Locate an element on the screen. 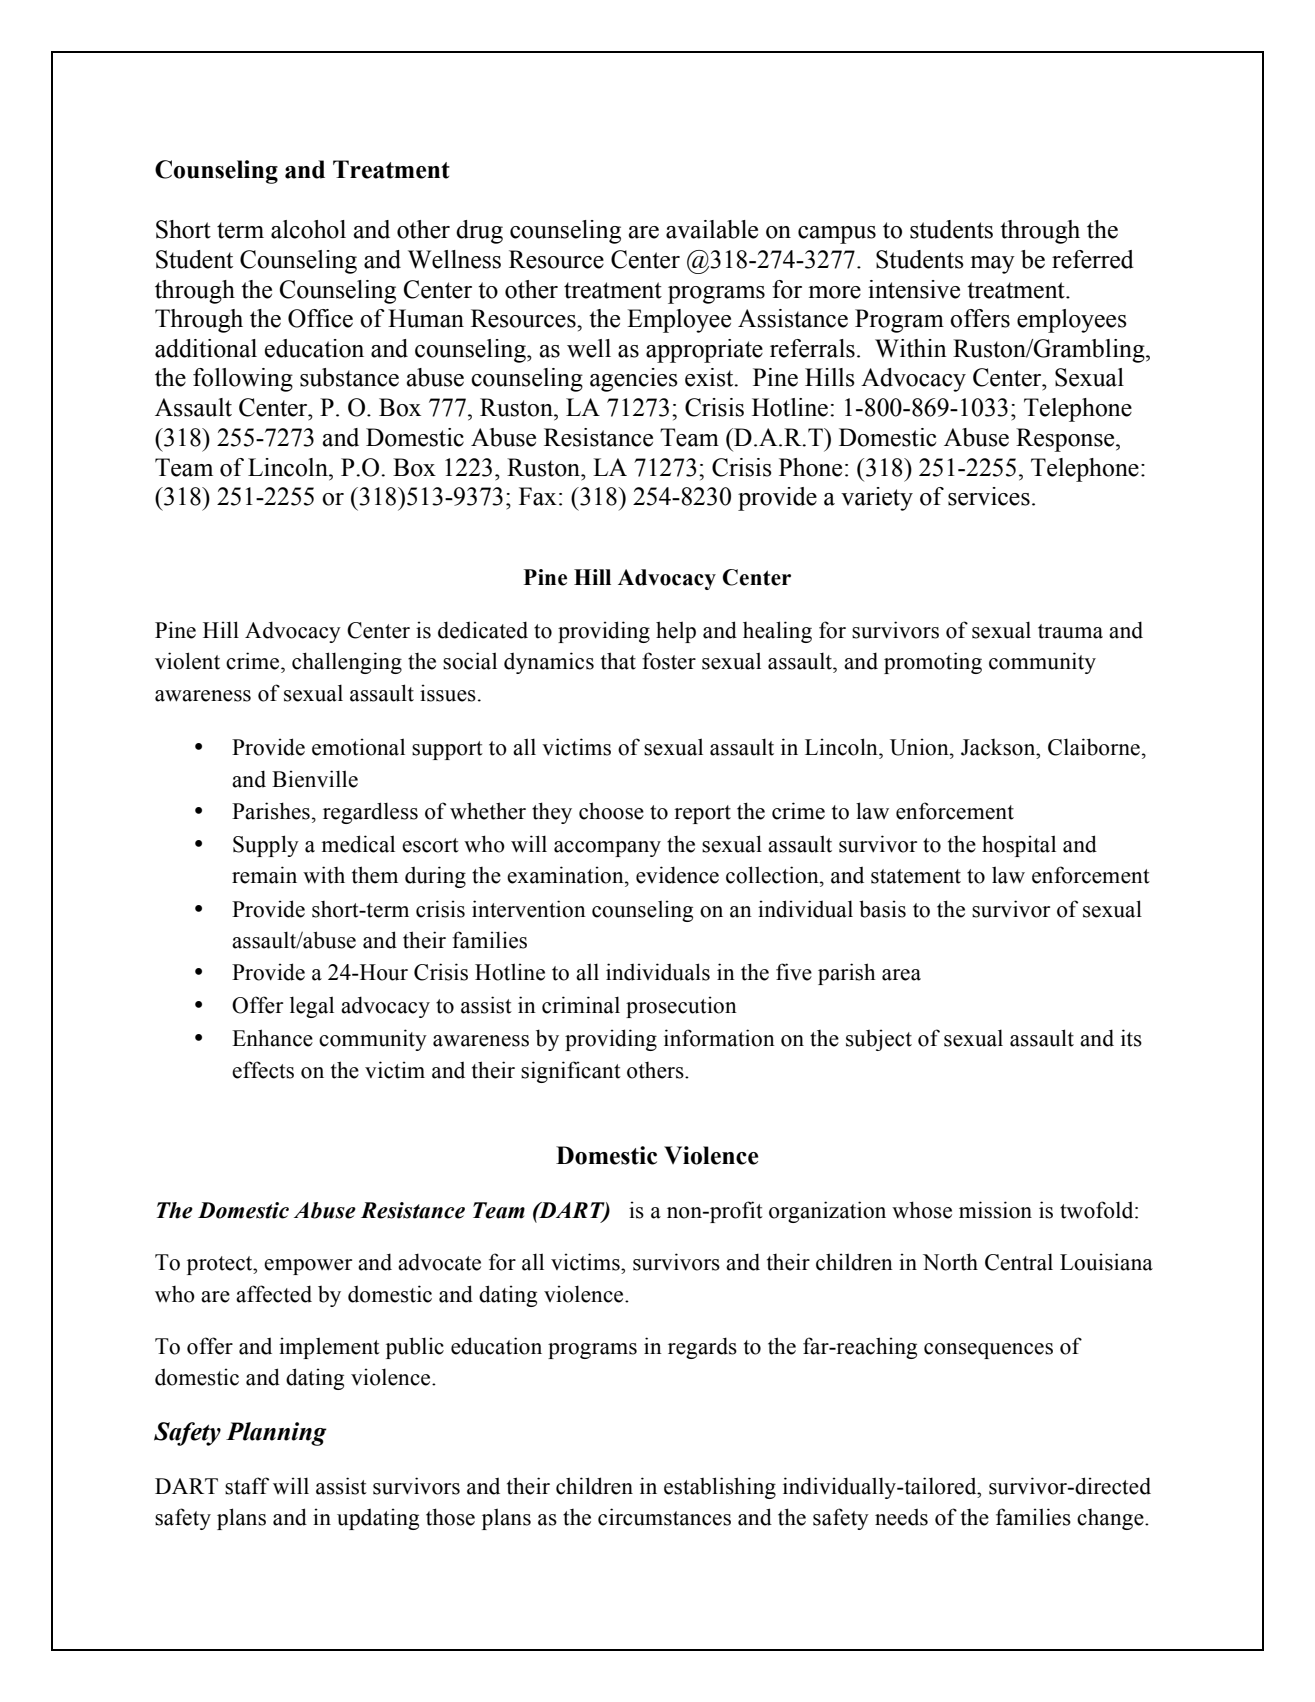 This screenshot has height=1702, width=1315. may is located at coordinates (993, 265).
